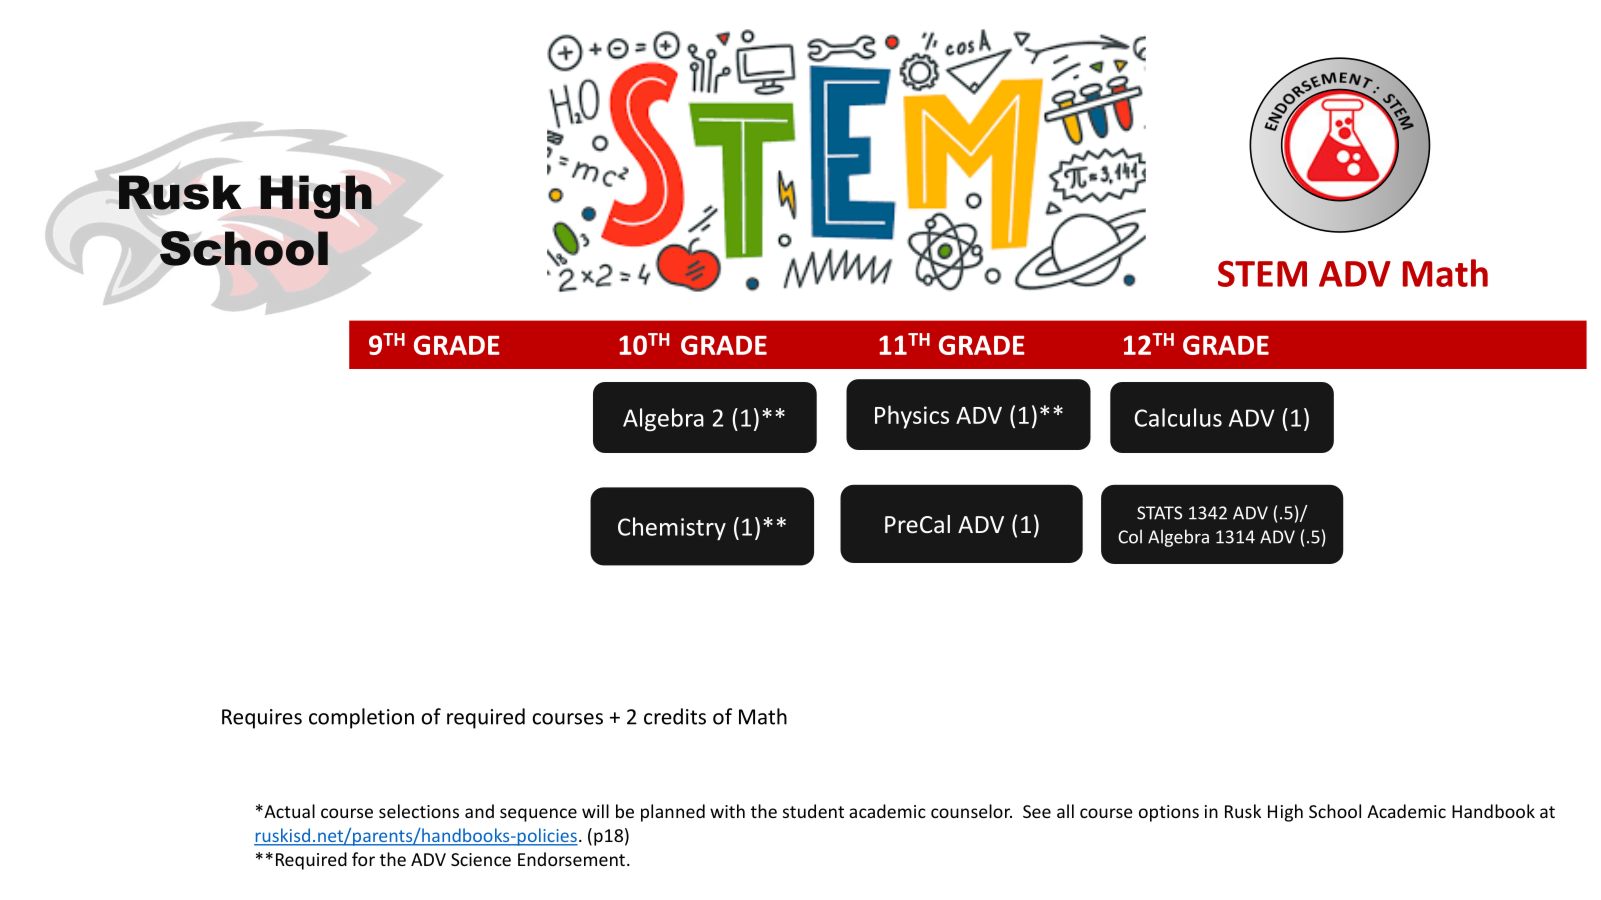 Image resolution: width=1601 pixels, height=900 pixels. Describe the element at coordinates (1178, 417) in the page. I see `Calculus` at that location.
